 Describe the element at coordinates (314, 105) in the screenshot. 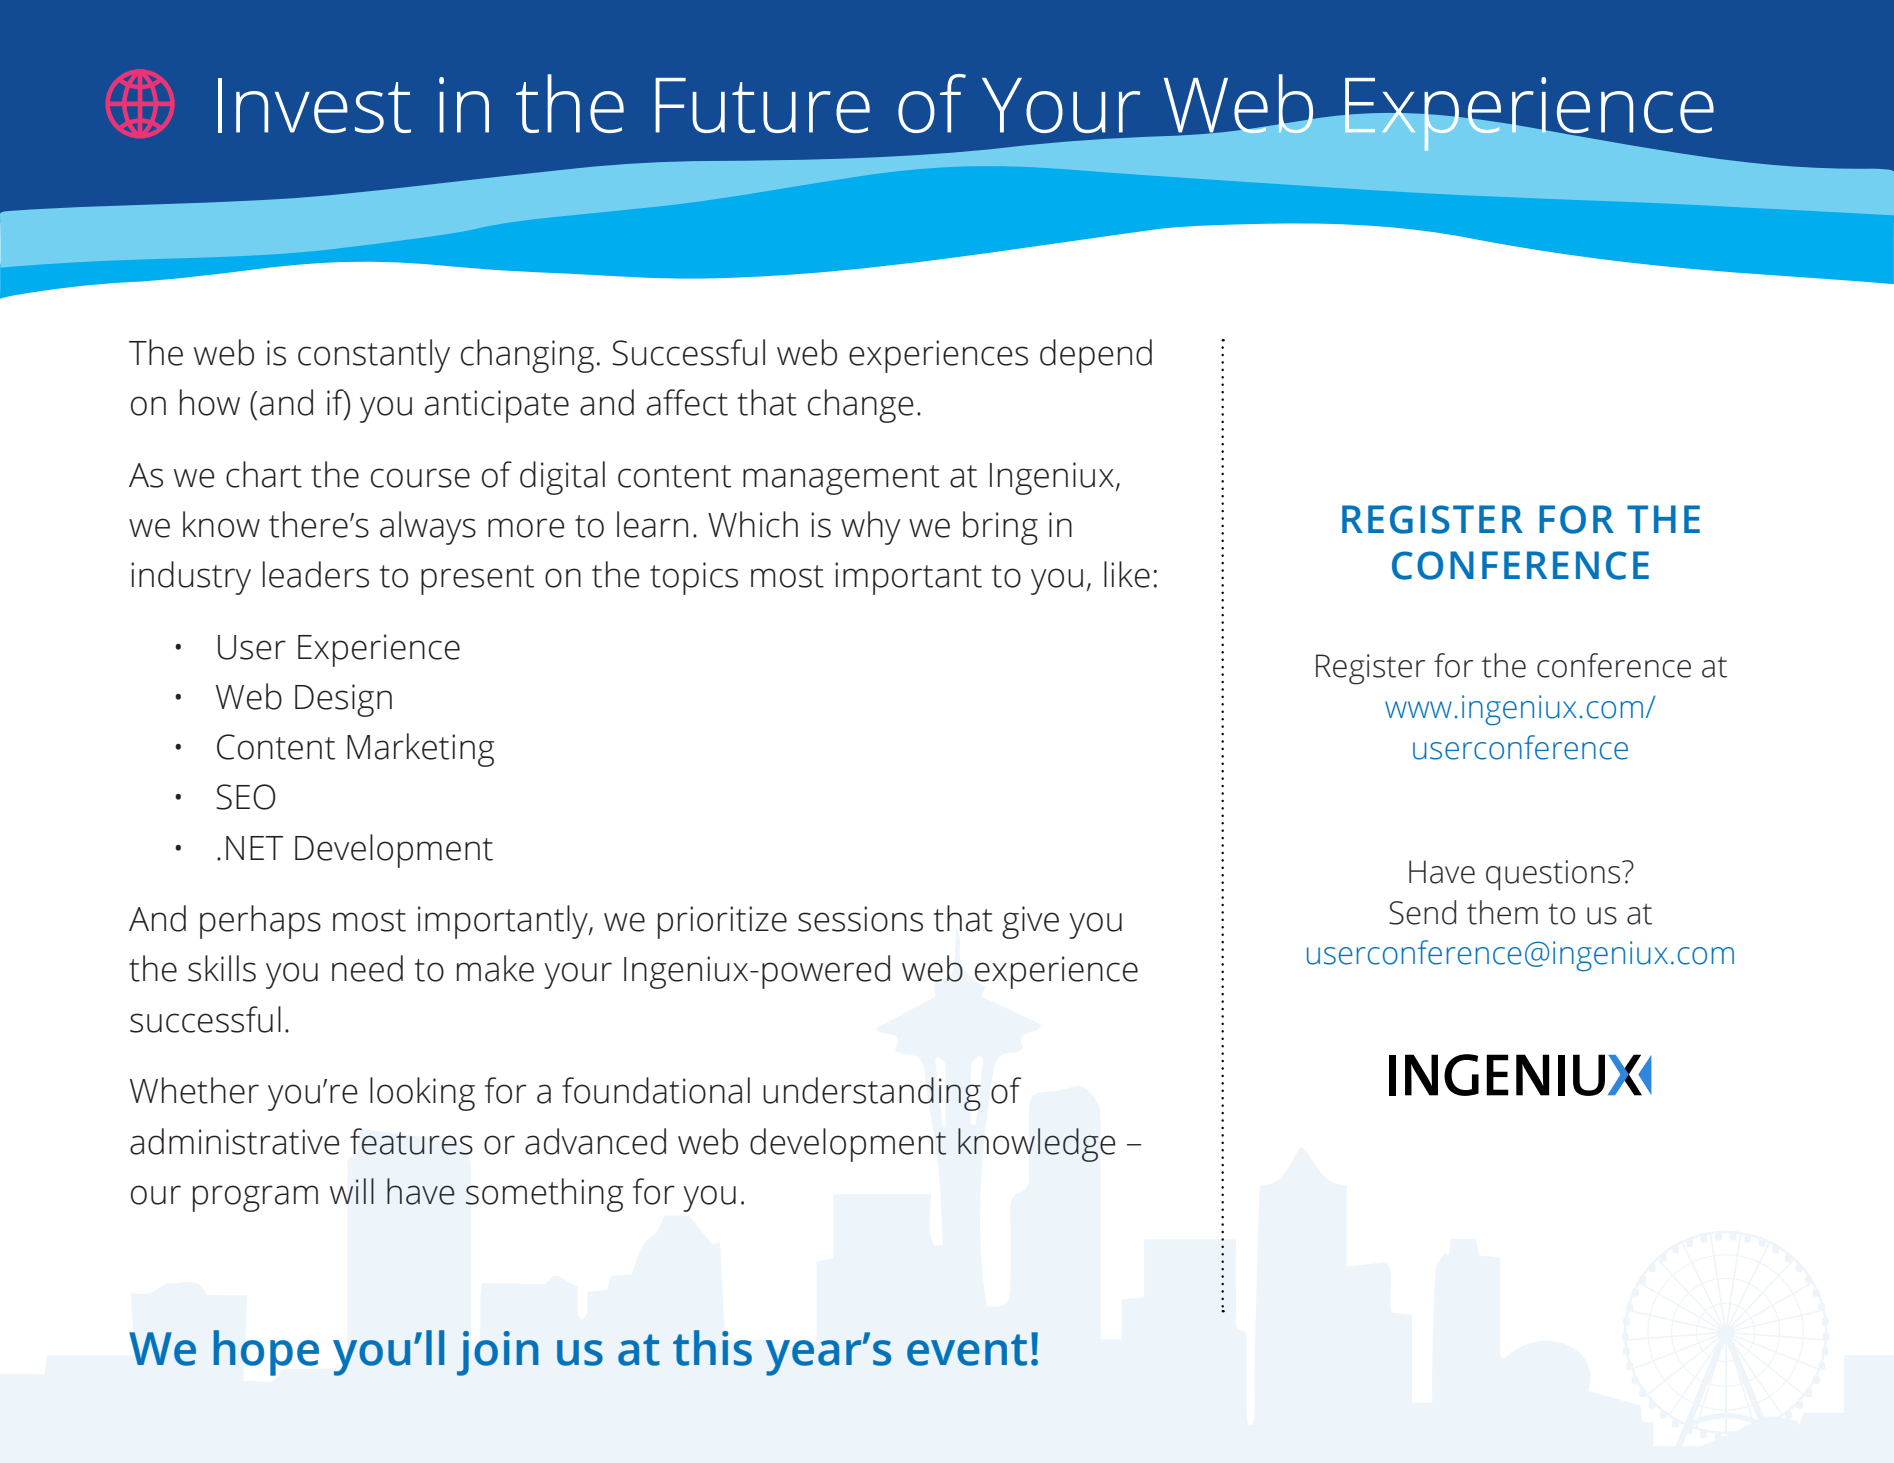

I see `Invest` at that location.
